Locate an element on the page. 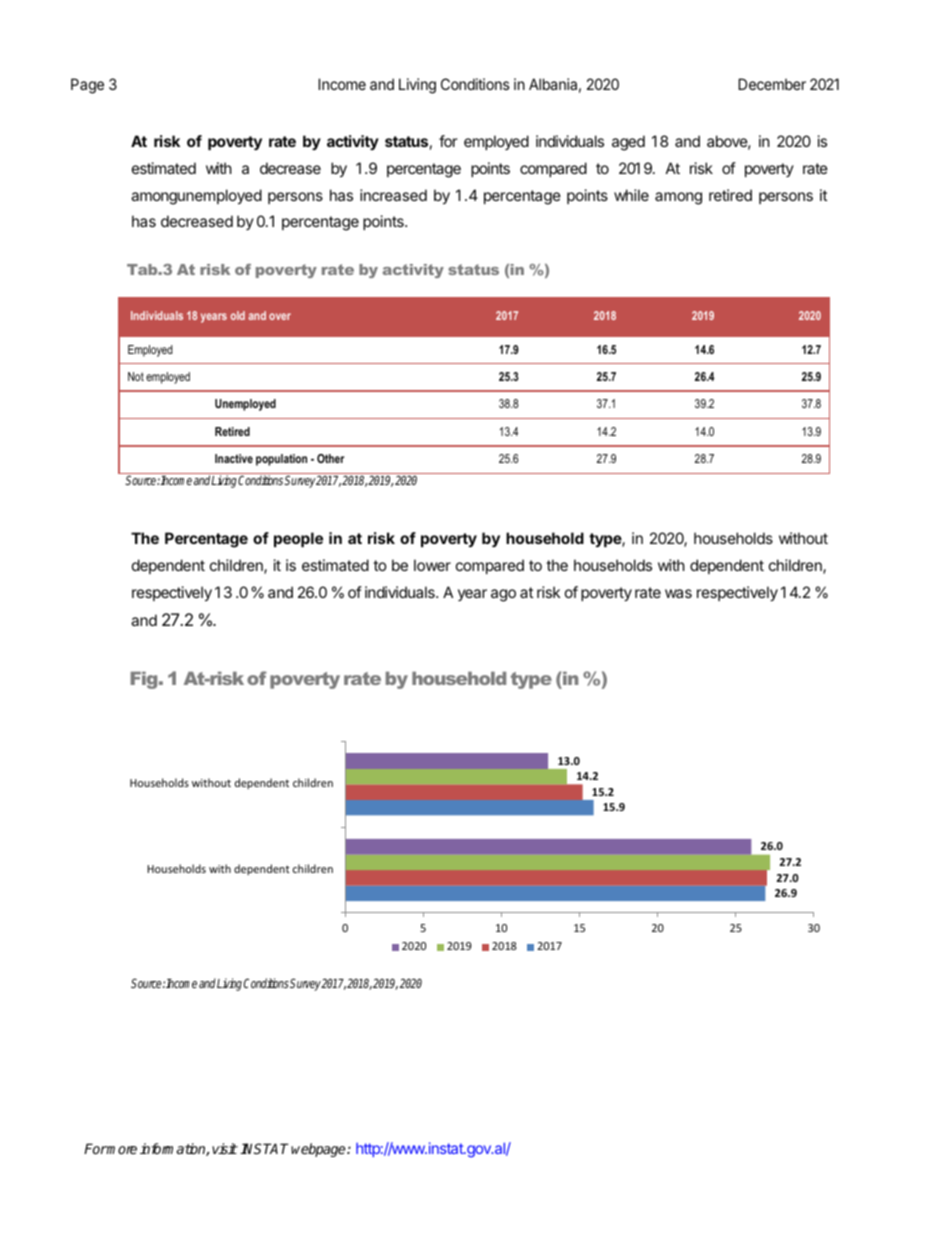  Other is located at coordinates (330, 458).
